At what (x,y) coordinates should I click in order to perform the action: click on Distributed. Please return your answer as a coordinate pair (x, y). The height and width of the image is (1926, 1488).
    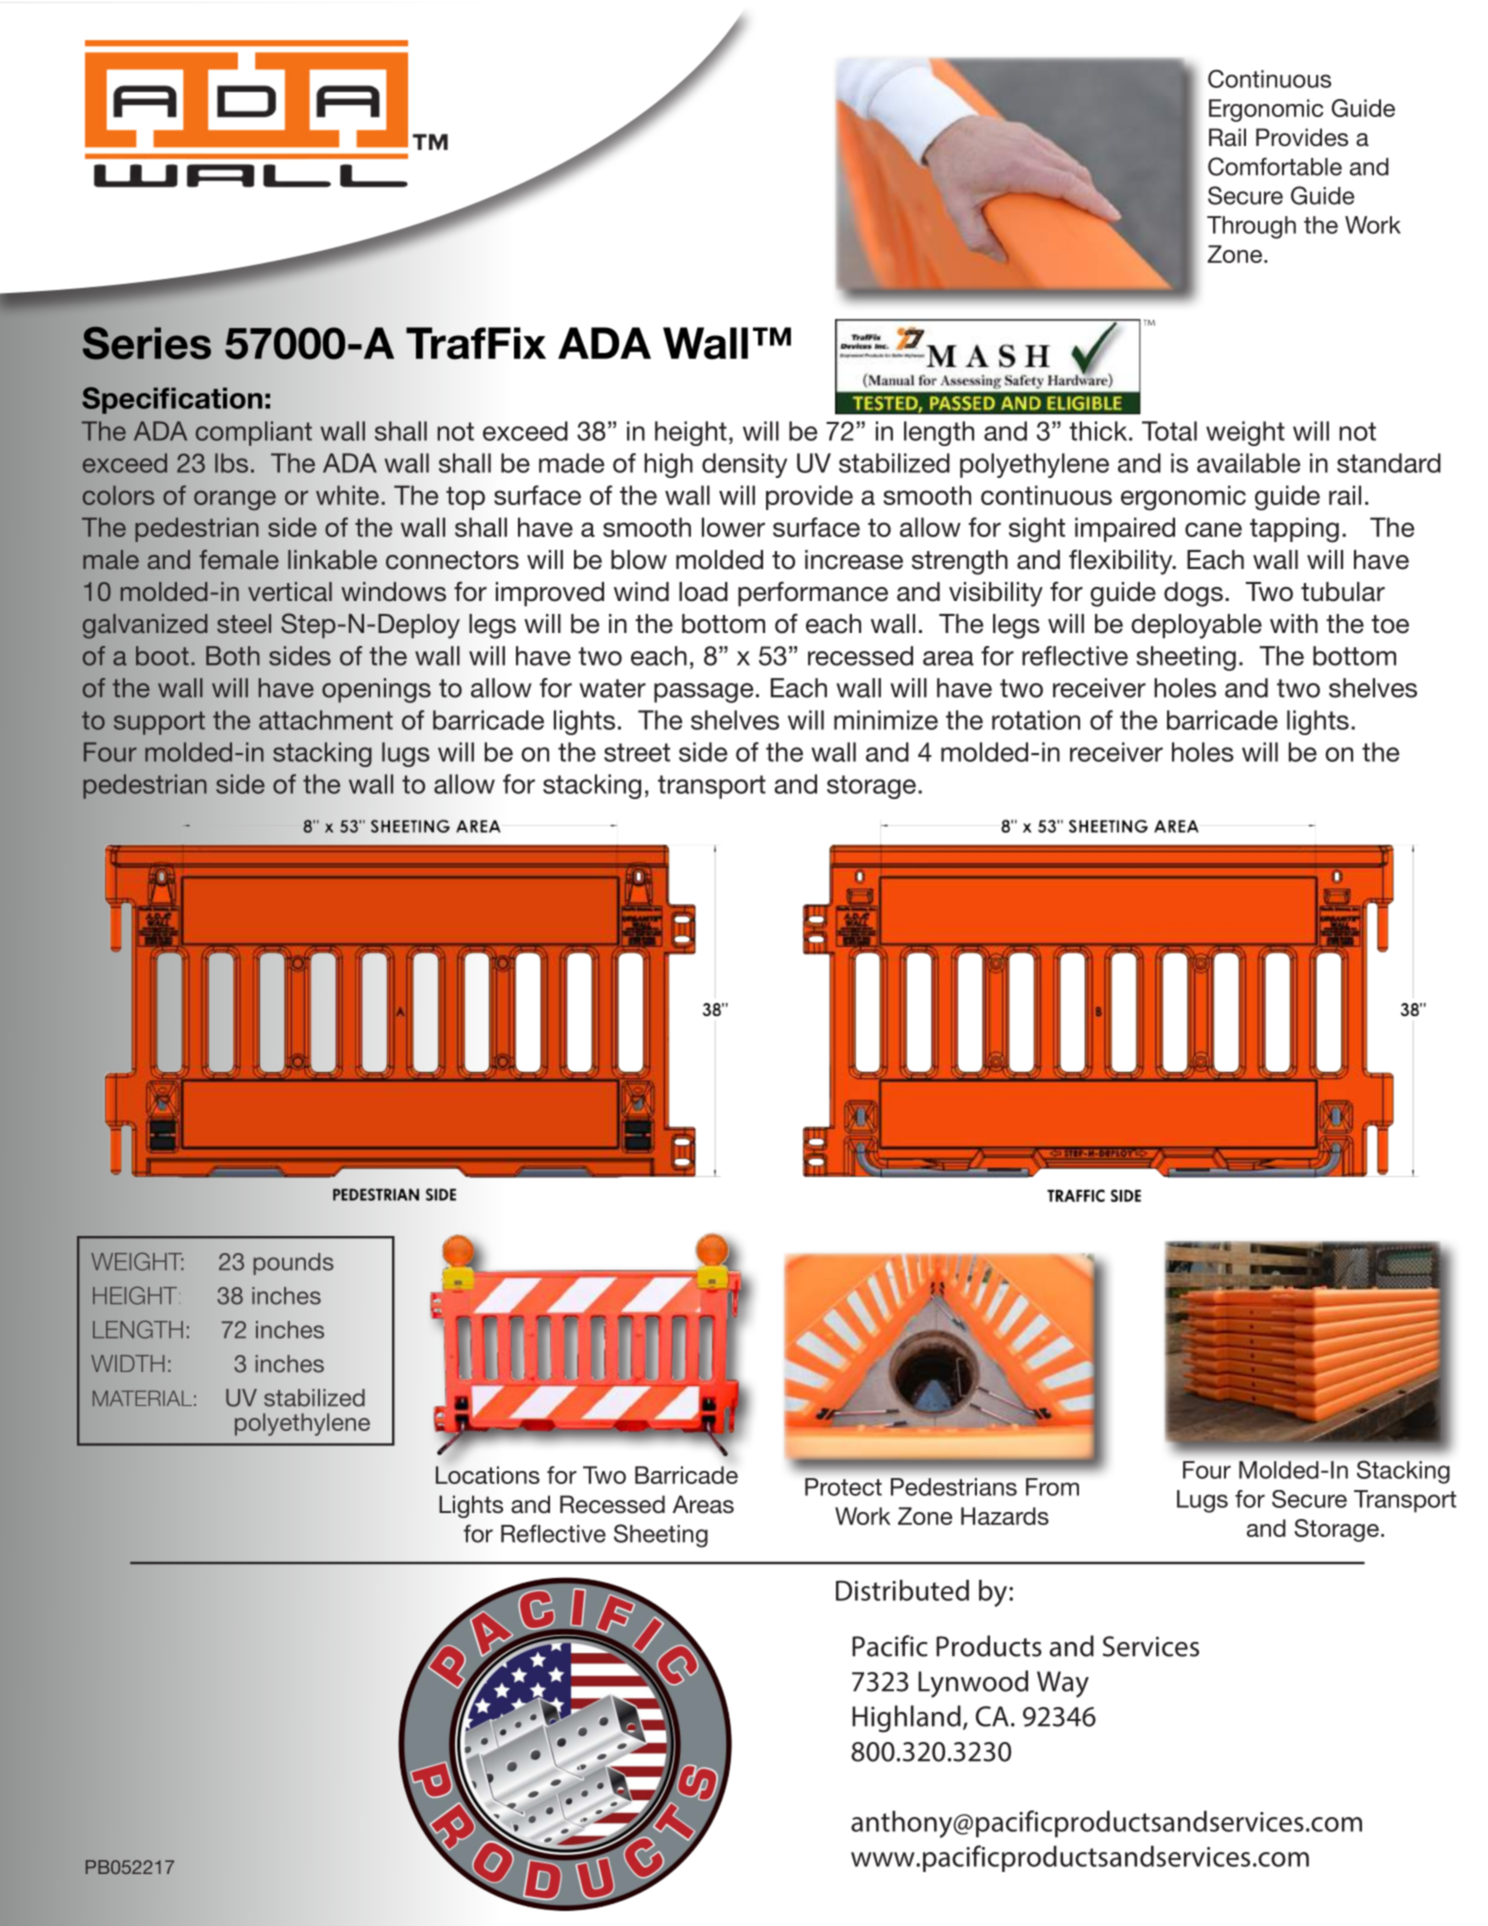
    Looking at the image, I should click on (902, 1590).
